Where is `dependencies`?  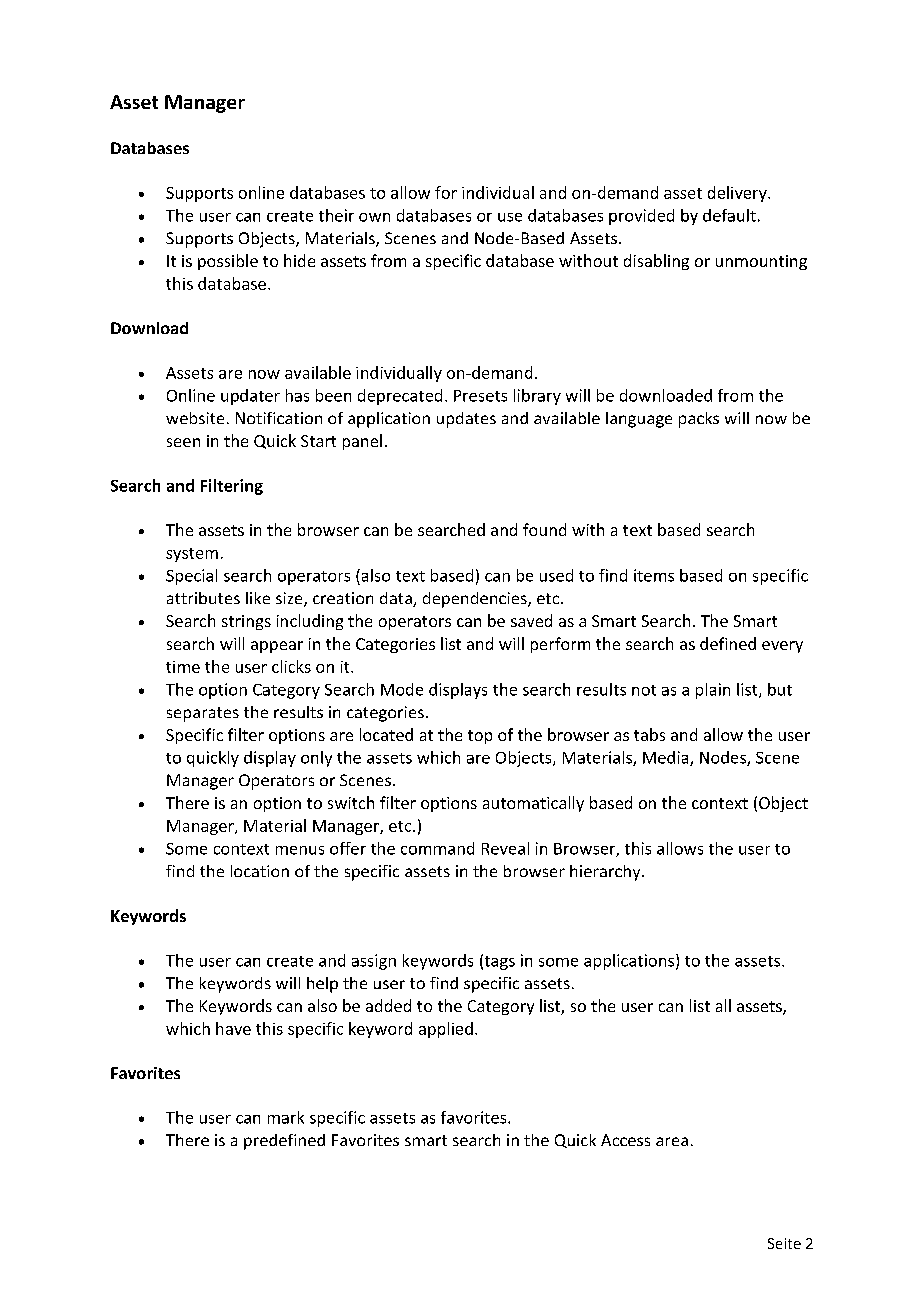
dependencies is located at coordinates (476, 600).
